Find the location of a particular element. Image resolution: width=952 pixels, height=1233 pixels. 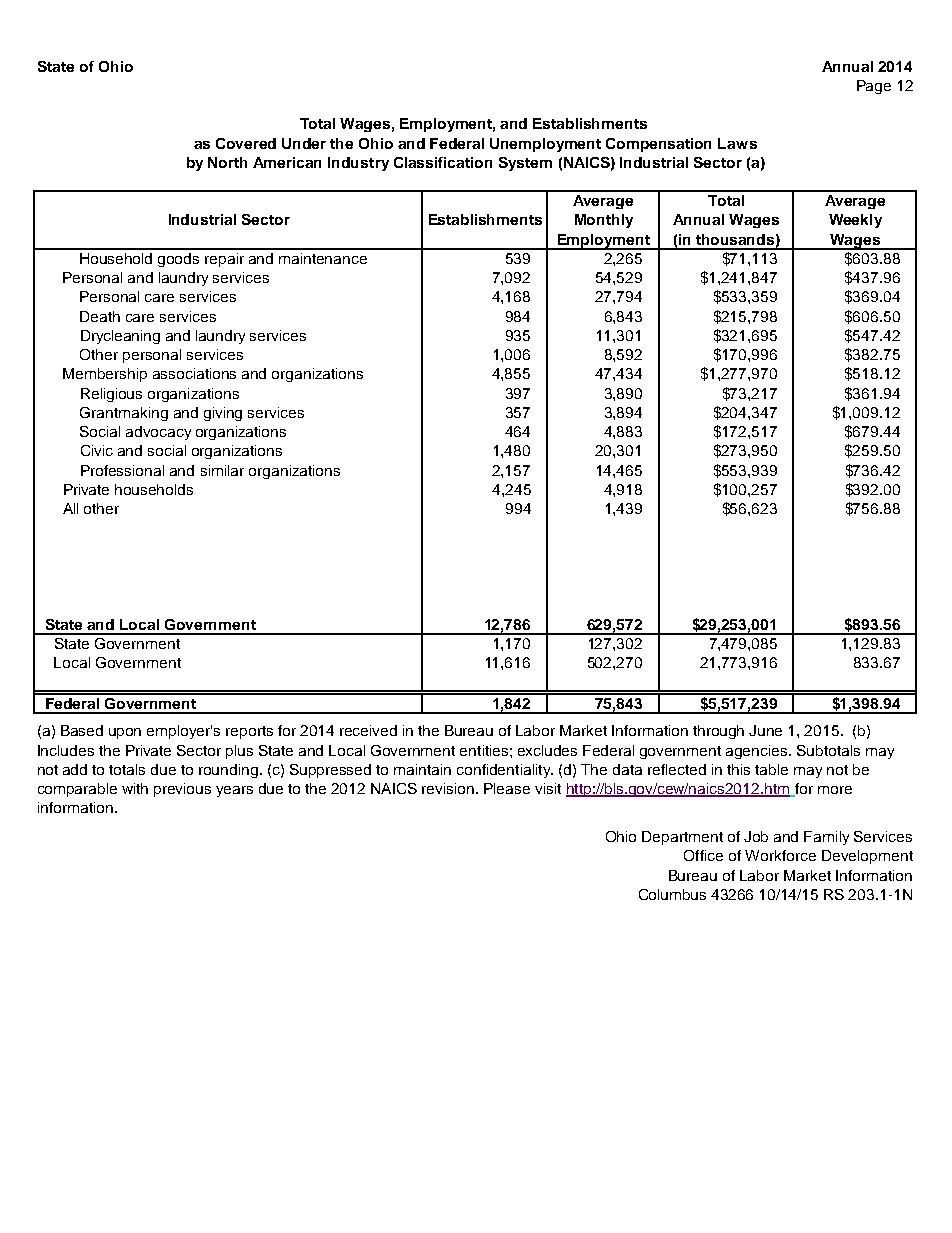

Laws is located at coordinates (737, 143).
